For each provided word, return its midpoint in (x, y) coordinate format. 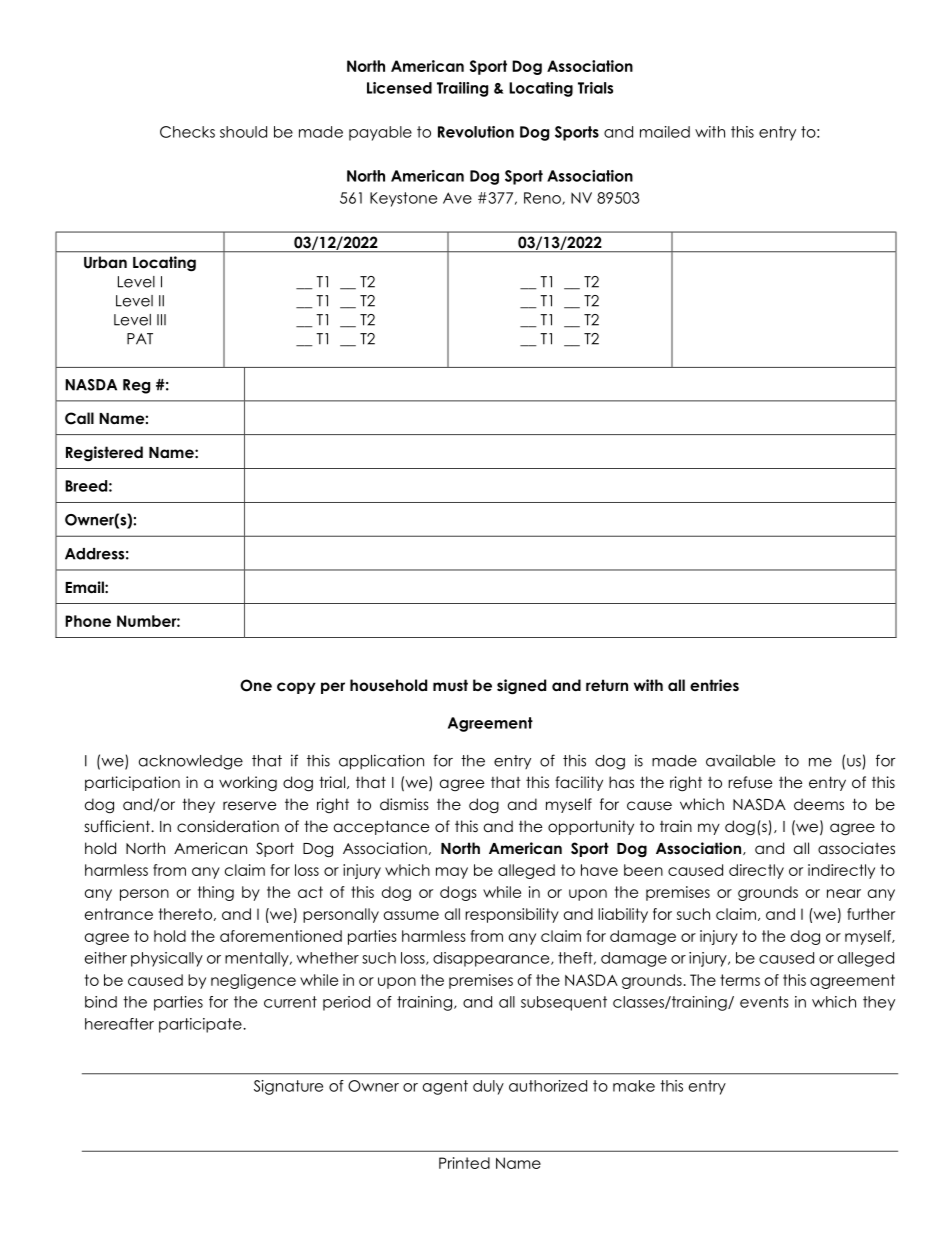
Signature (288, 1087)
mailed (665, 132)
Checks (187, 132)
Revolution (476, 132)
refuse (750, 782)
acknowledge (191, 762)
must (450, 685)
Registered (104, 454)
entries (714, 685)
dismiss (404, 804)
